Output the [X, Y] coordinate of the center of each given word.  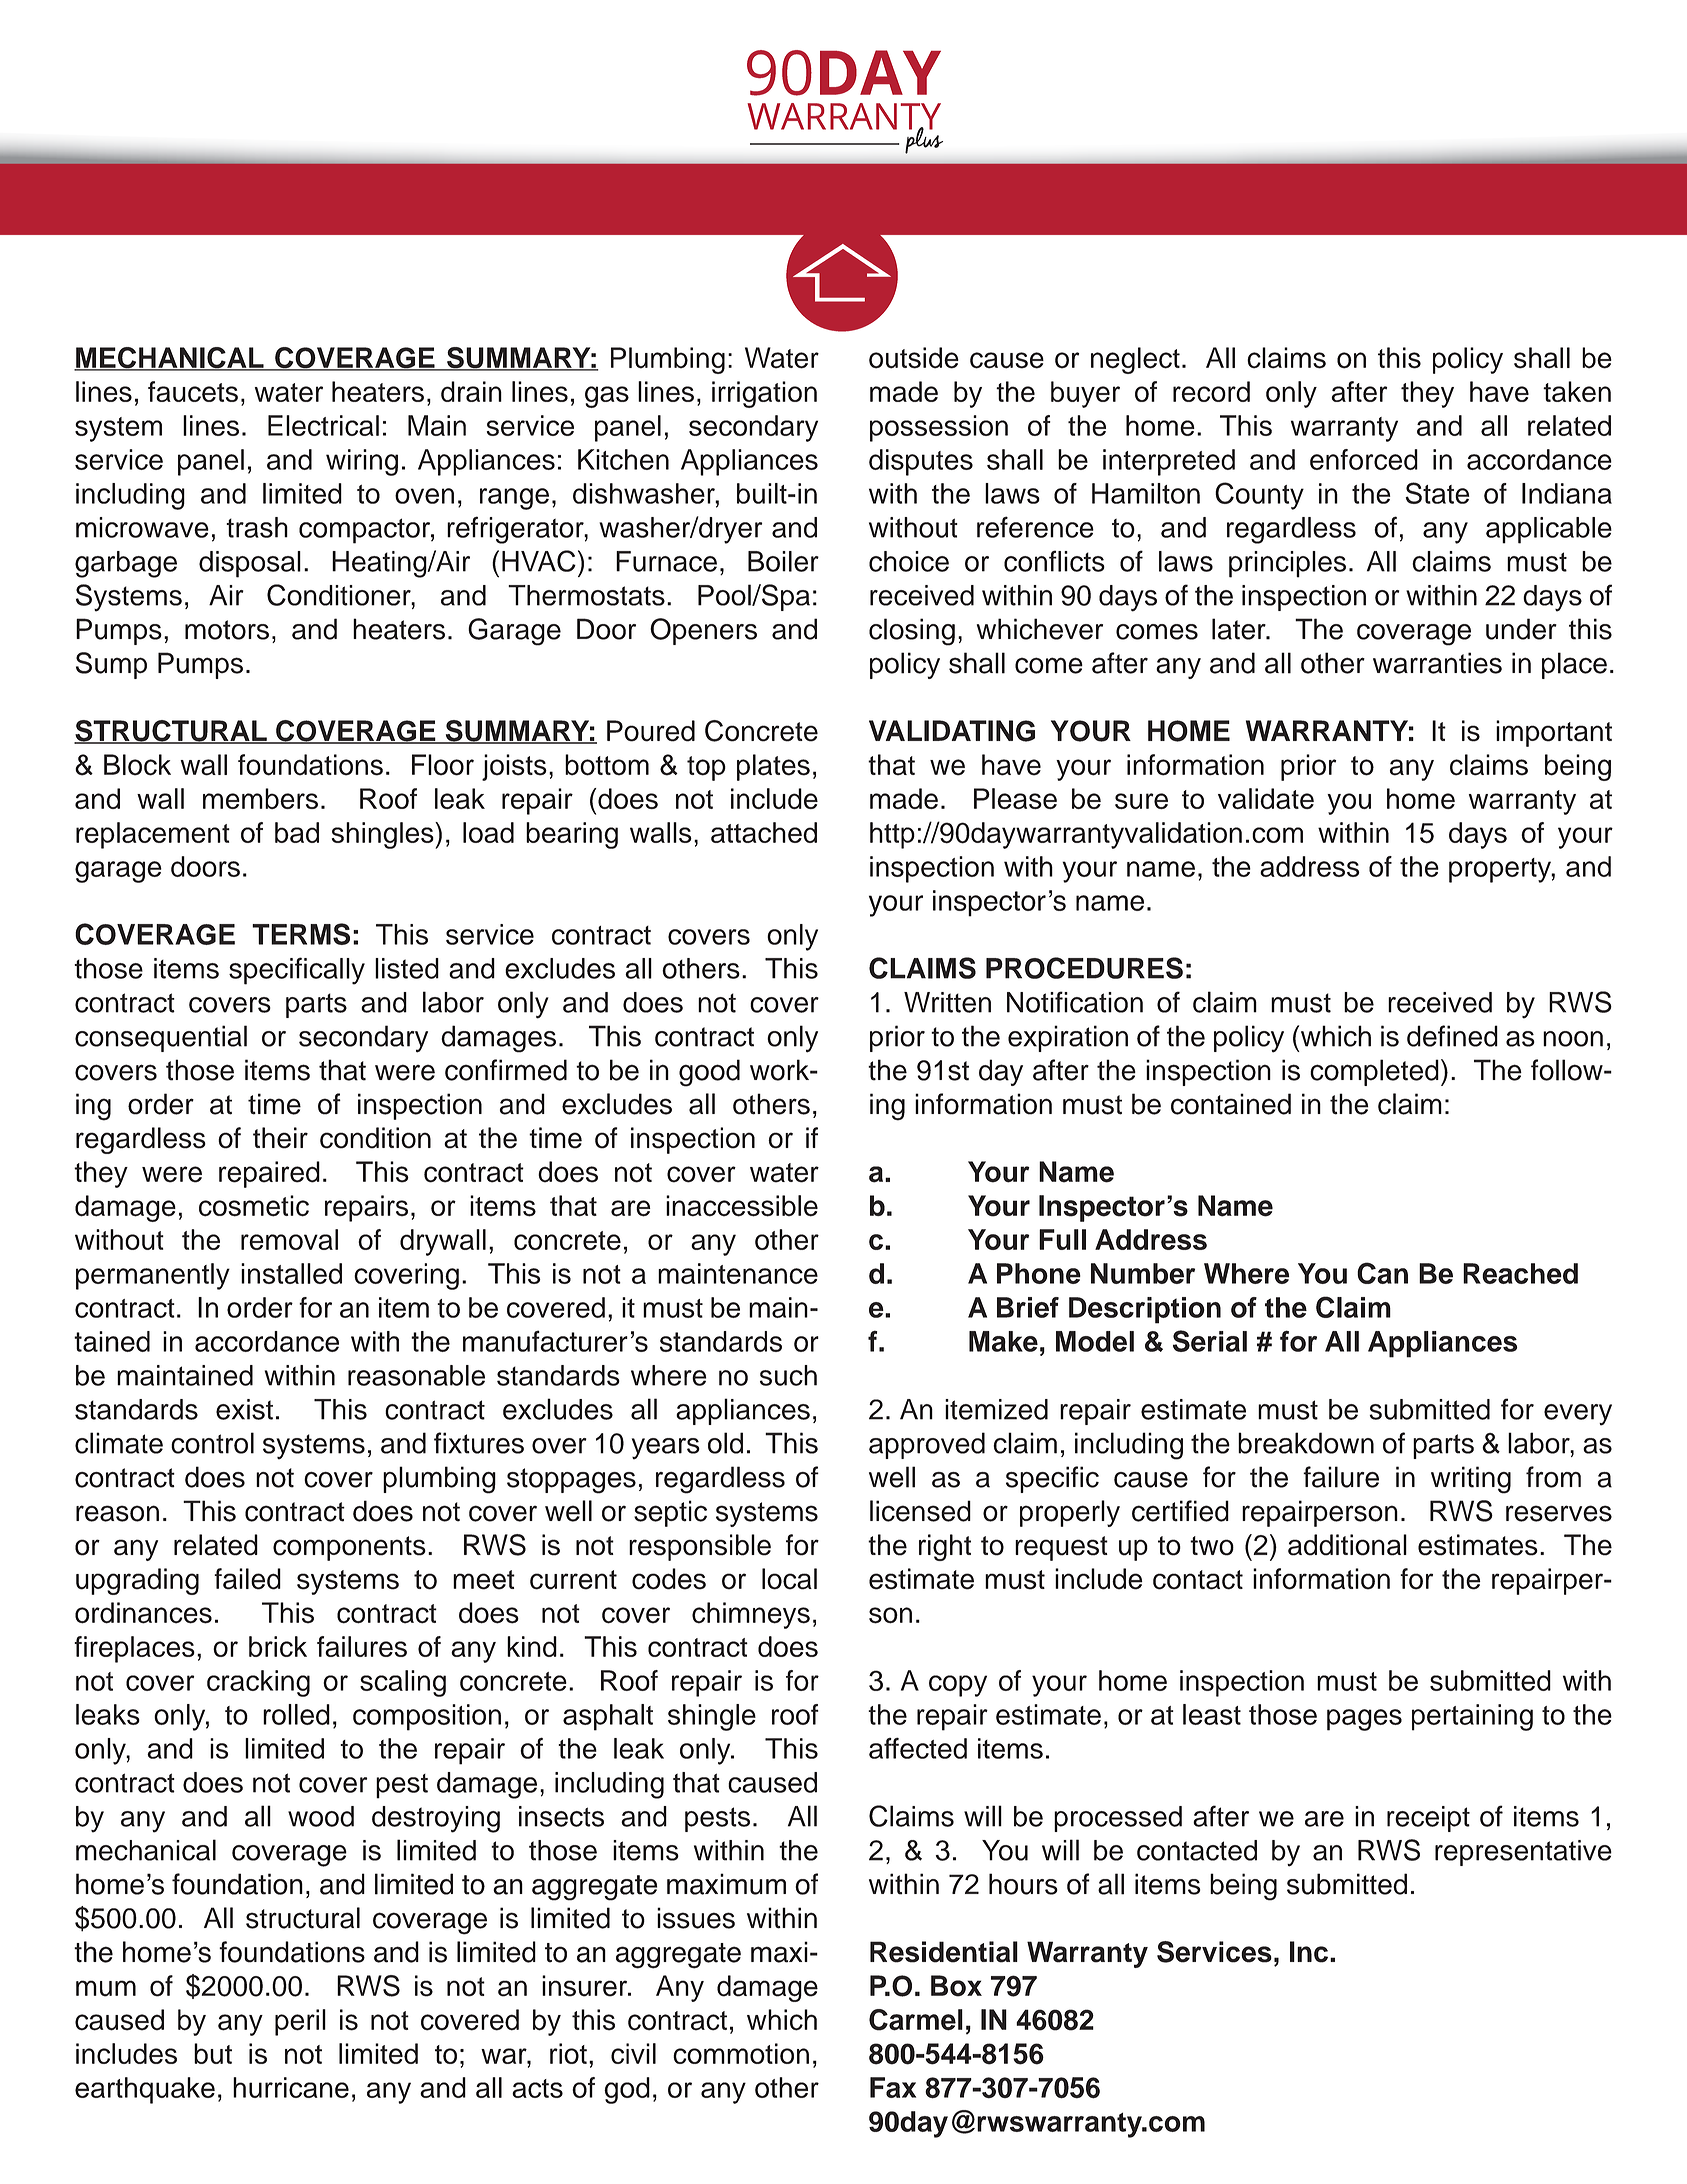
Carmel [916, 2020]
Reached [1520, 1273]
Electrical [323, 425]
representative [1523, 1853]
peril [300, 2022]
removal [289, 1239]
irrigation [764, 394]
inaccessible [742, 1206]
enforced [1364, 459]
